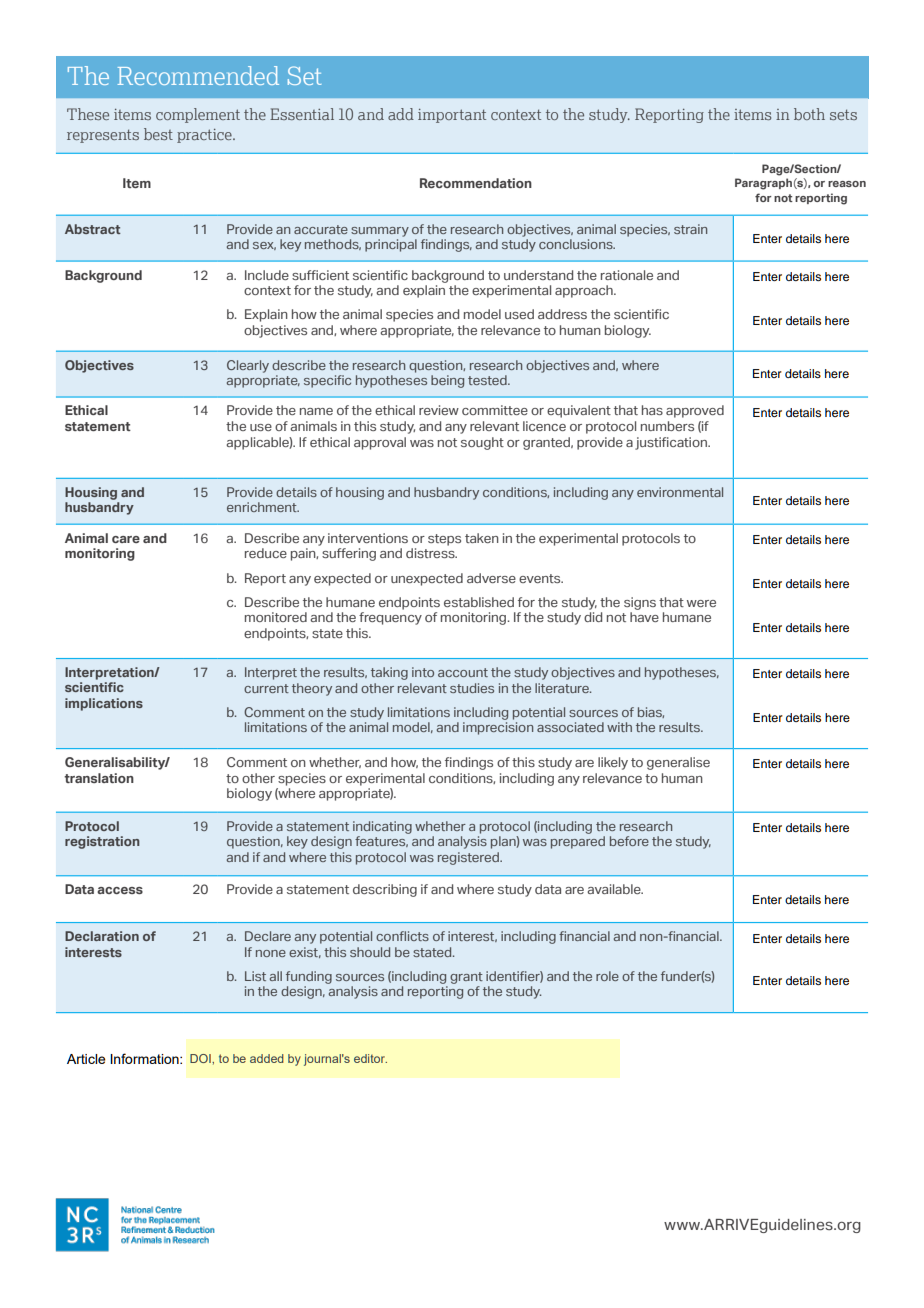 Image resolution: width=924 pixels, height=1308 pixels. I want to click on both, so click(809, 114).
